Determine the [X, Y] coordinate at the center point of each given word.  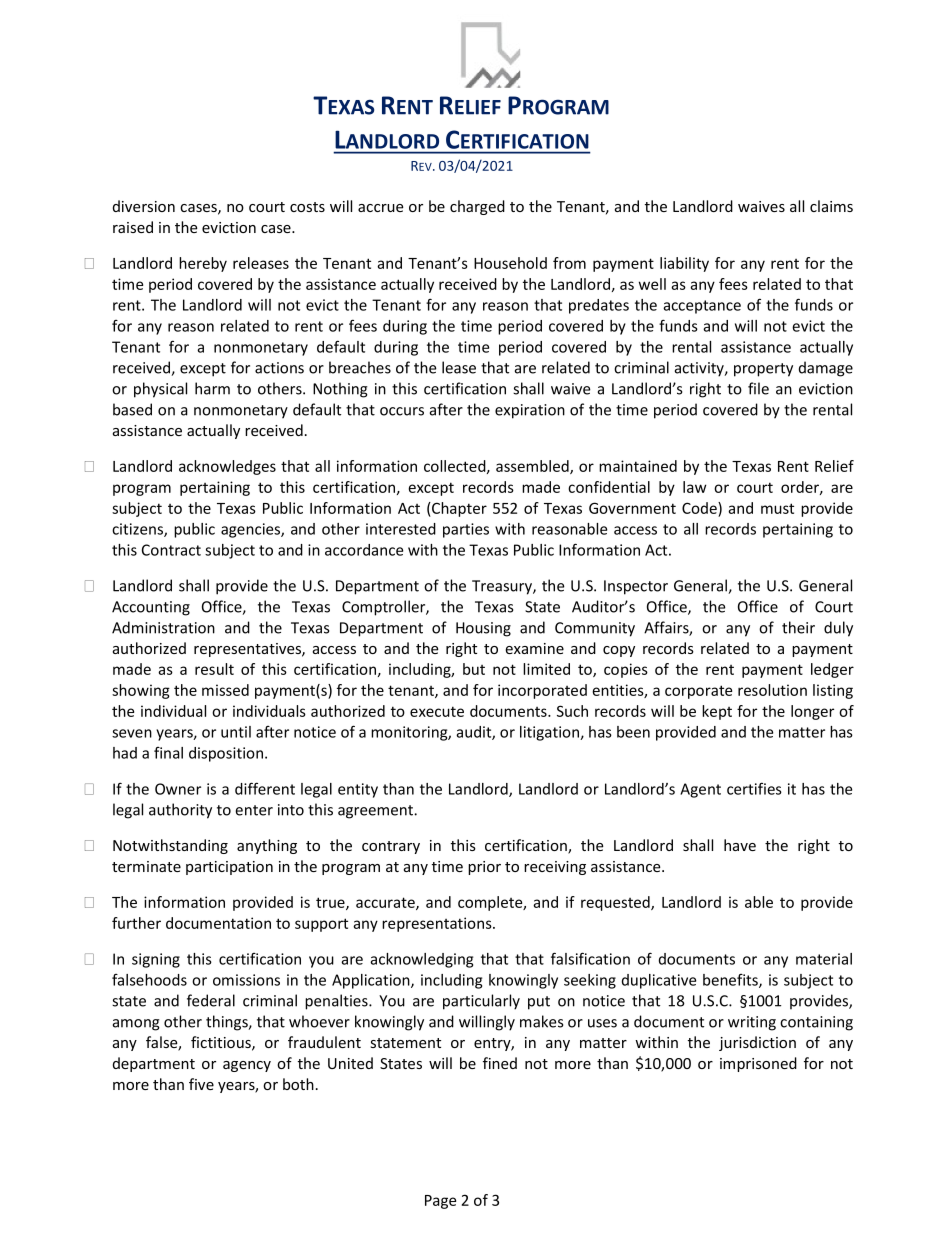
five [201, 1084]
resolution [772, 690]
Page [440, 1202]
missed [225, 690]
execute [437, 711]
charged [477, 207]
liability [684, 264]
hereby [203, 264]
